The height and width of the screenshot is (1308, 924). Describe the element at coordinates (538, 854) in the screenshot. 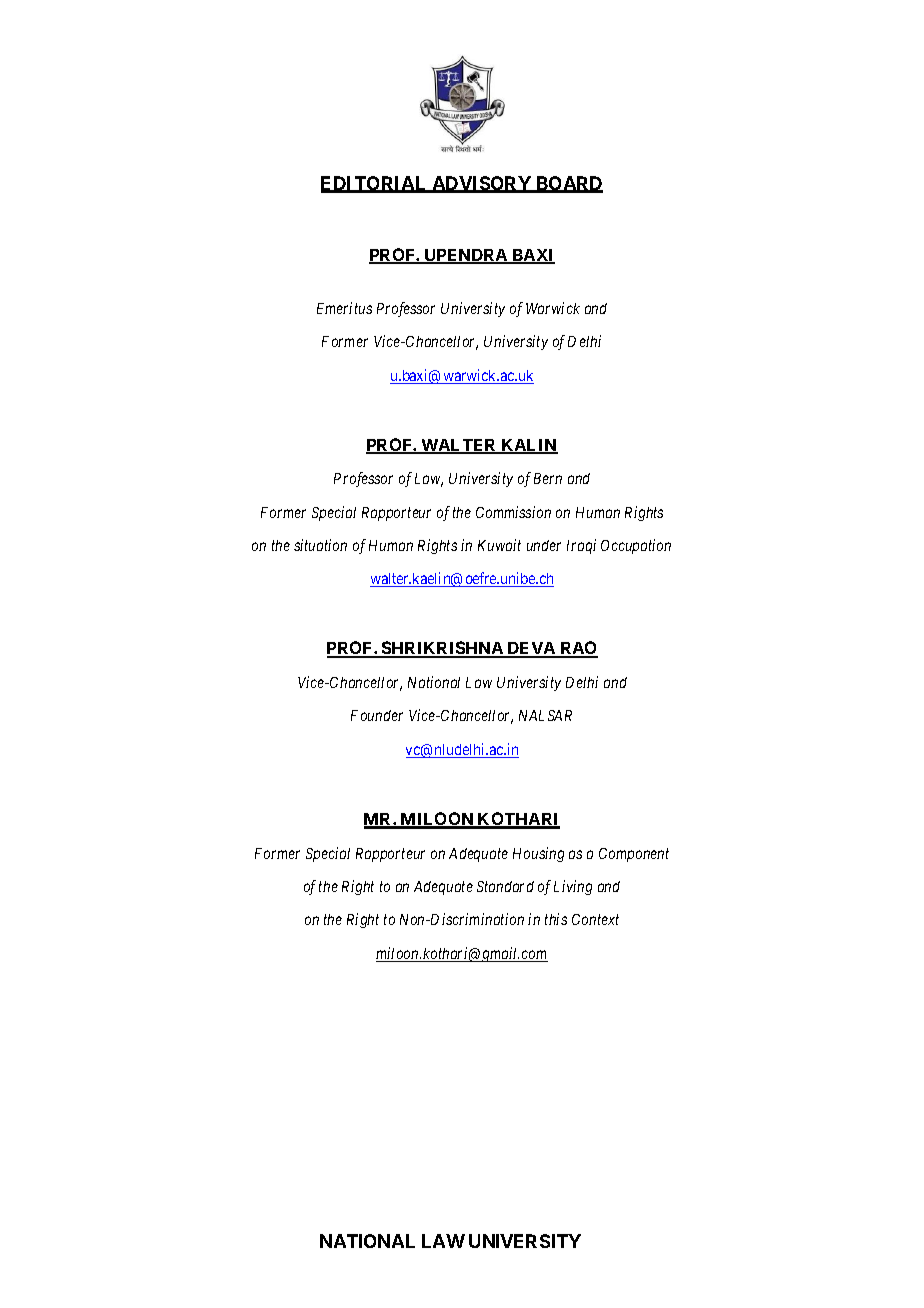

I see `Housing` at that location.
